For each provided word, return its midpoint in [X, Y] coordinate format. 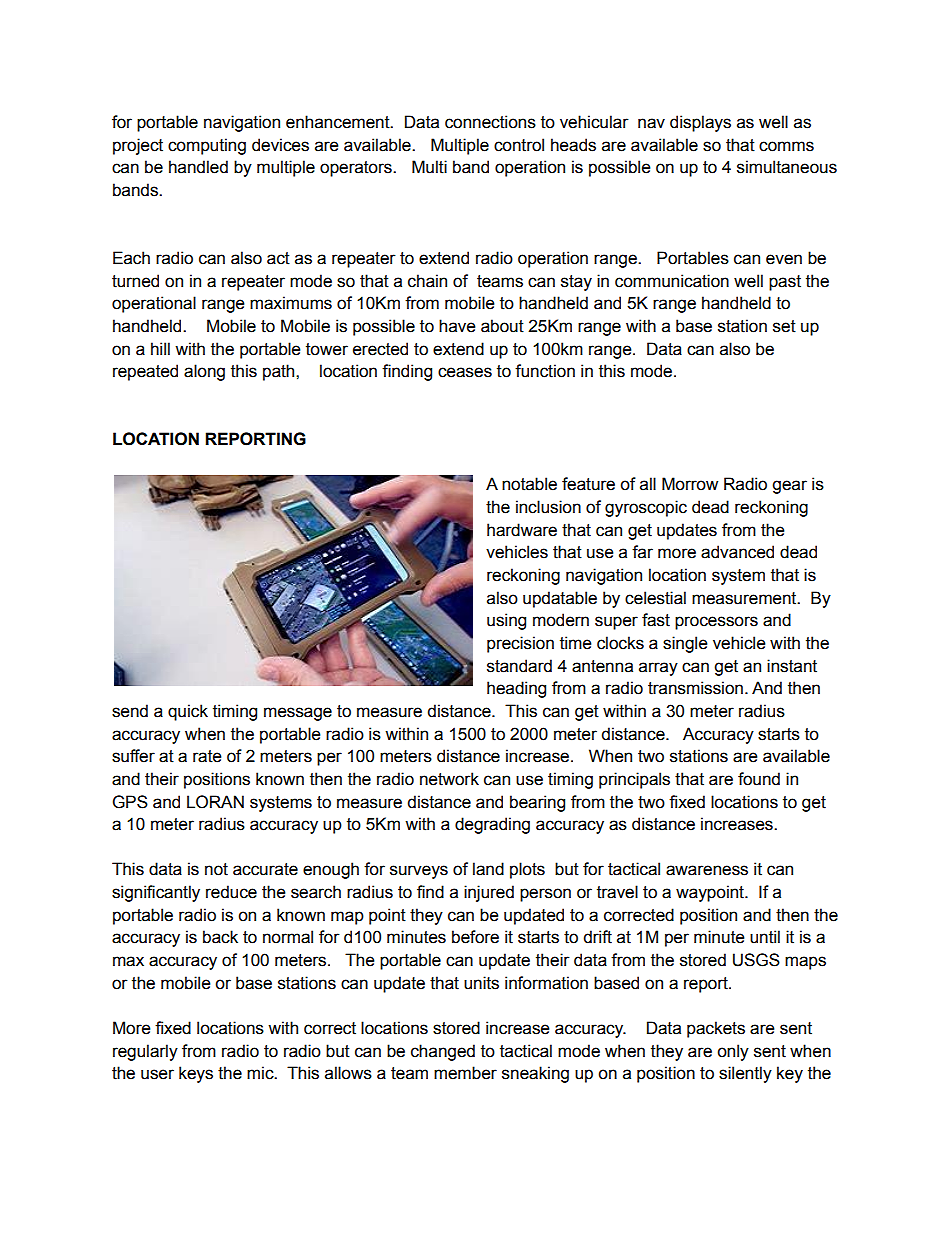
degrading [492, 825]
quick [188, 712]
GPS [130, 802]
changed [443, 1052]
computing [207, 146]
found [759, 779]
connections [490, 122]
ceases [465, 372]
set [784, 326]
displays [700, 123]
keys [196, 1074]
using [506, 621]
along [204, 372]
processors [716, 623]
